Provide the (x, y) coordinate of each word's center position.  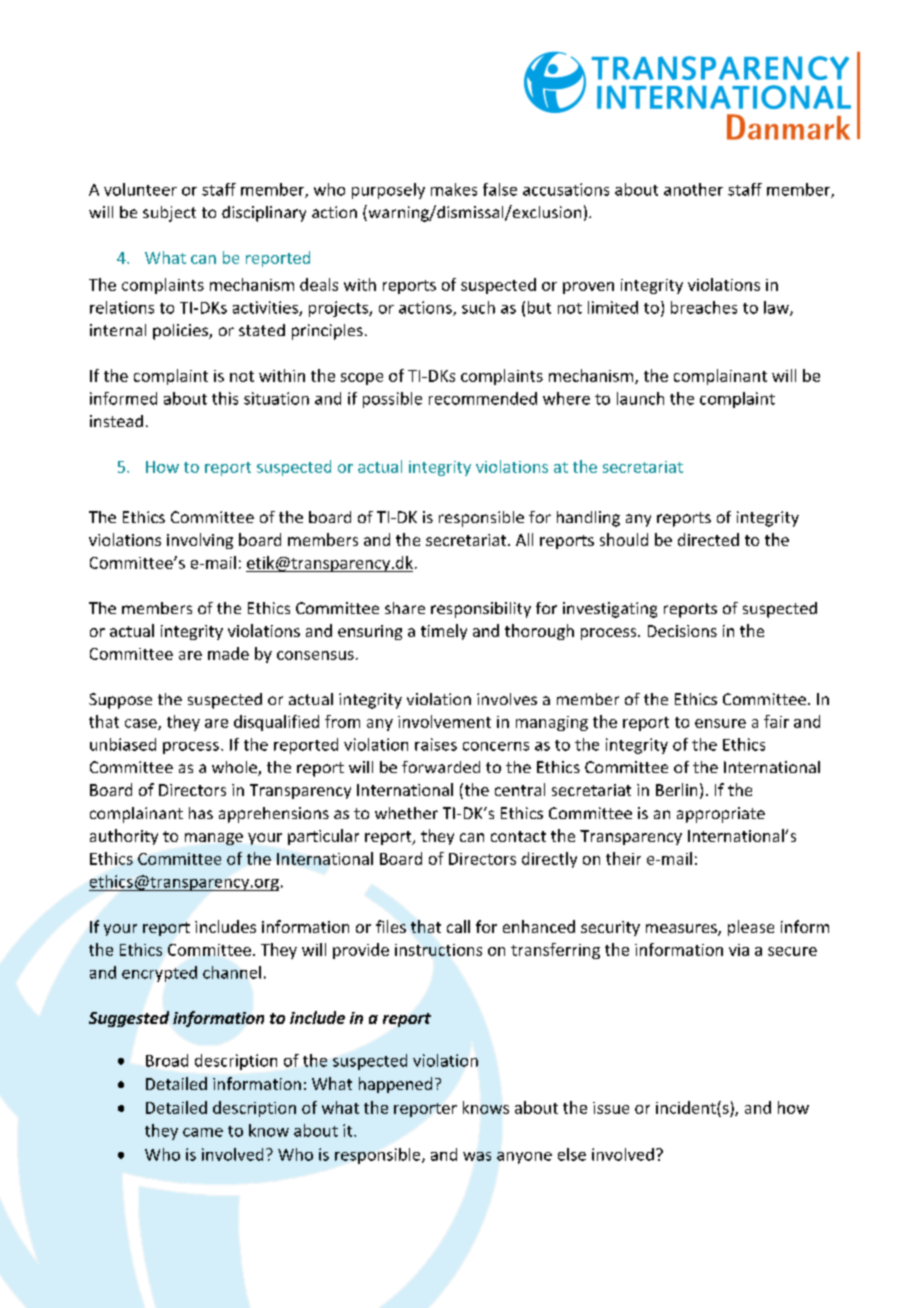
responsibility (481, 610)
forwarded (441, 767)
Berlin (676, 789)
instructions (438, 950)
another (693, 189)
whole (235, 768)
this (225, 398)
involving (200, 541)
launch (640, 398)
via (739, 950)
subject (169, 214)
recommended (483, 398)
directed (708, 539)
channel (232, 972)
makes (454, 189)
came (203, 1132)
